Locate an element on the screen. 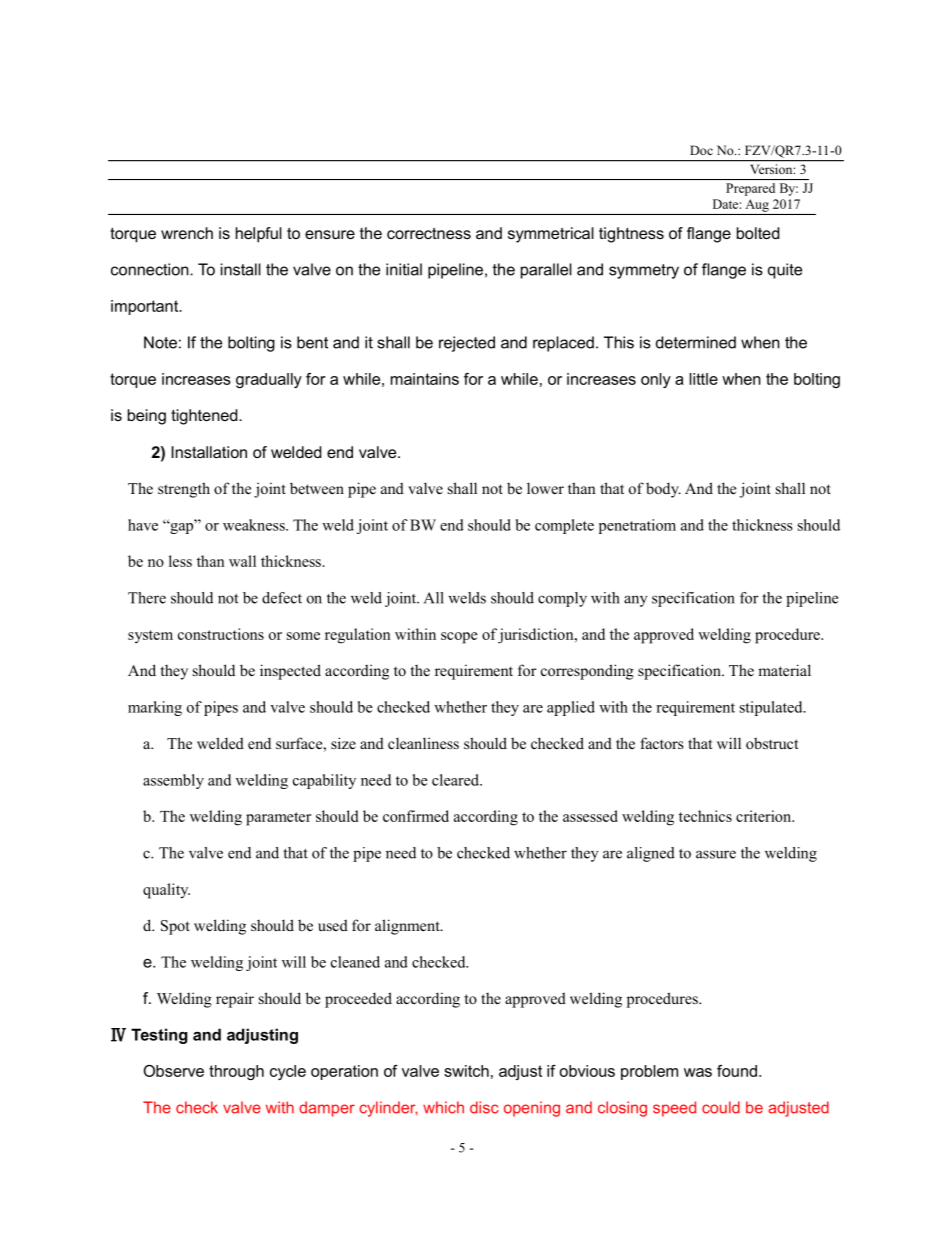 The image size is (952, 1233). gradually is located at coordinates (269, 380).
